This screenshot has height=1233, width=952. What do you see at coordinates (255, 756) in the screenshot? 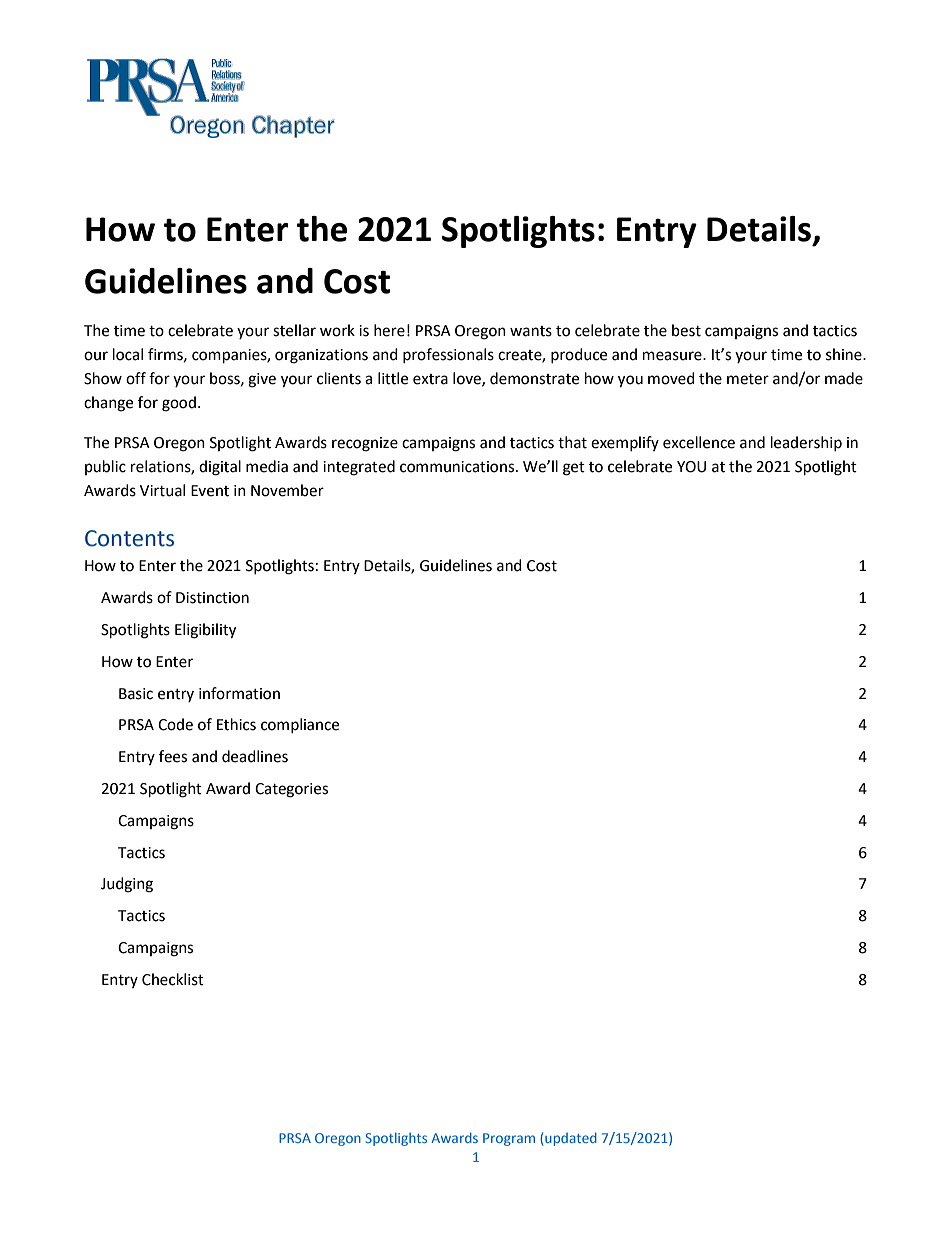
I see `deadlines` at bounding box center [255, 756].
